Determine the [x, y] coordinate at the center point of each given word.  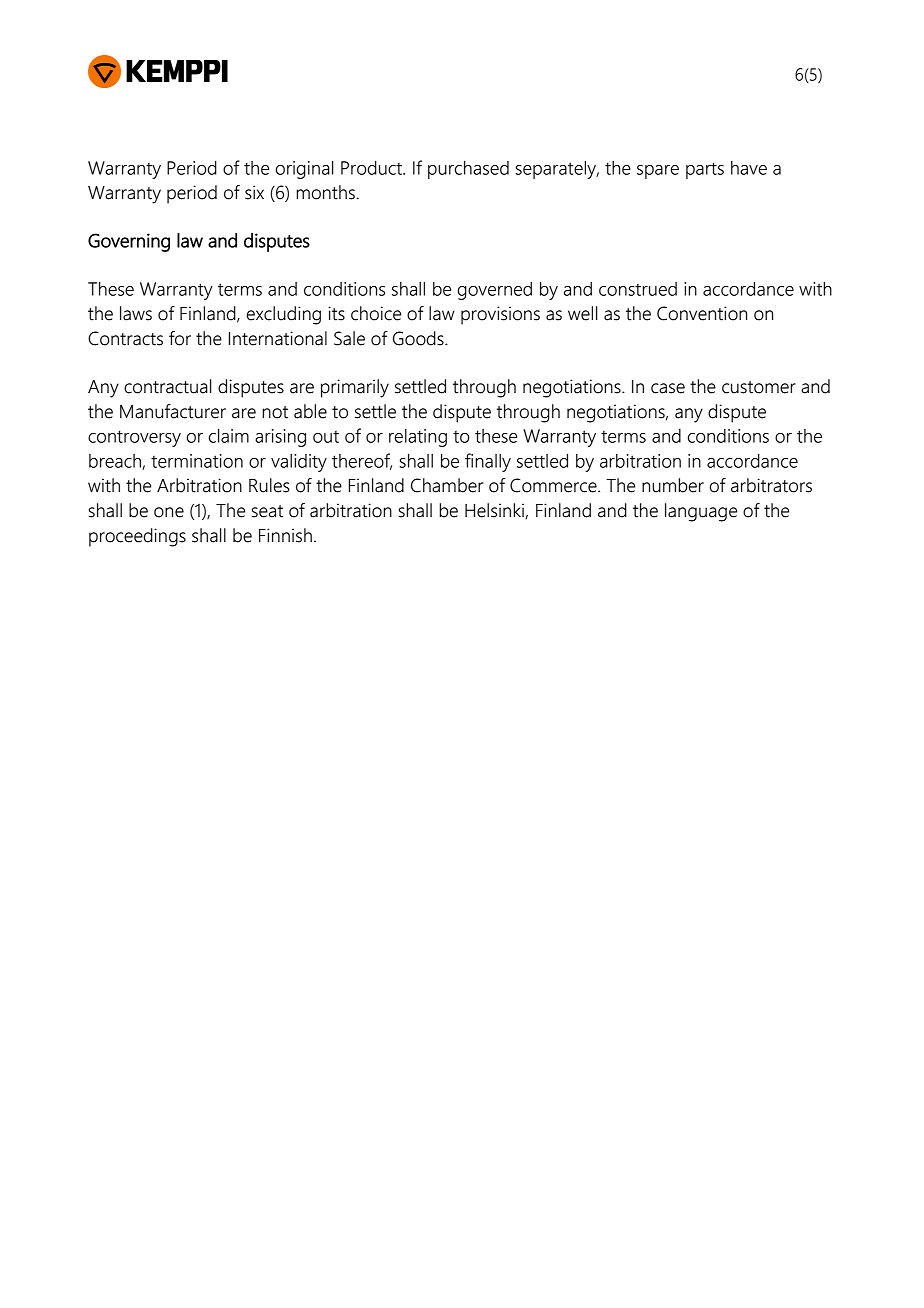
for [180, 338]
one [169, 512]
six [254, 192]
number [673, 485]
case [668, 388]
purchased [468, 169]
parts [705, 170]
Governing [129, 242]
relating [418, 438]
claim [229, 435]
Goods [419, 338]
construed [638, 289]
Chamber [447, 485]
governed [495, 291]
